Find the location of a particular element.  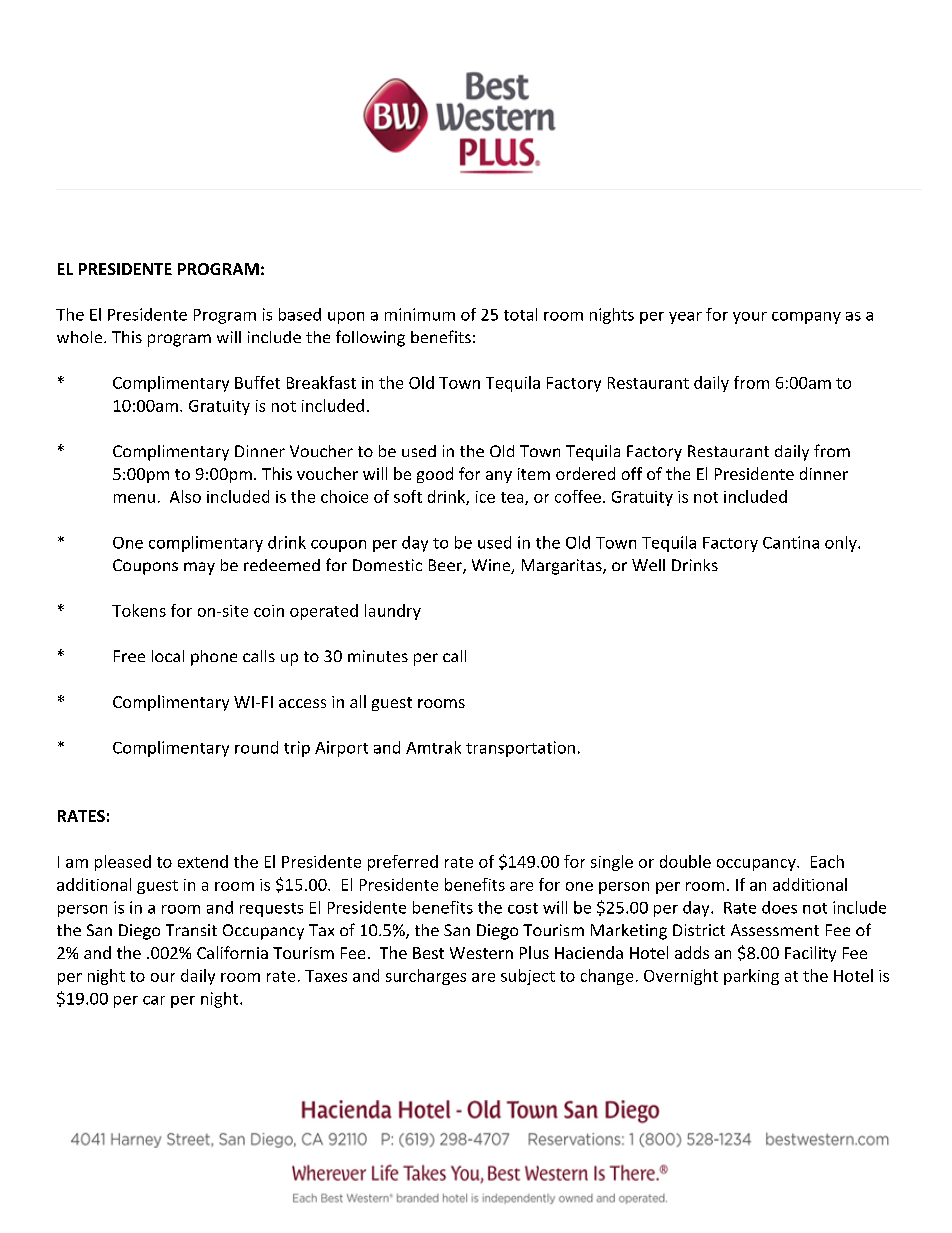

local is located at coordinates (168, 656).
